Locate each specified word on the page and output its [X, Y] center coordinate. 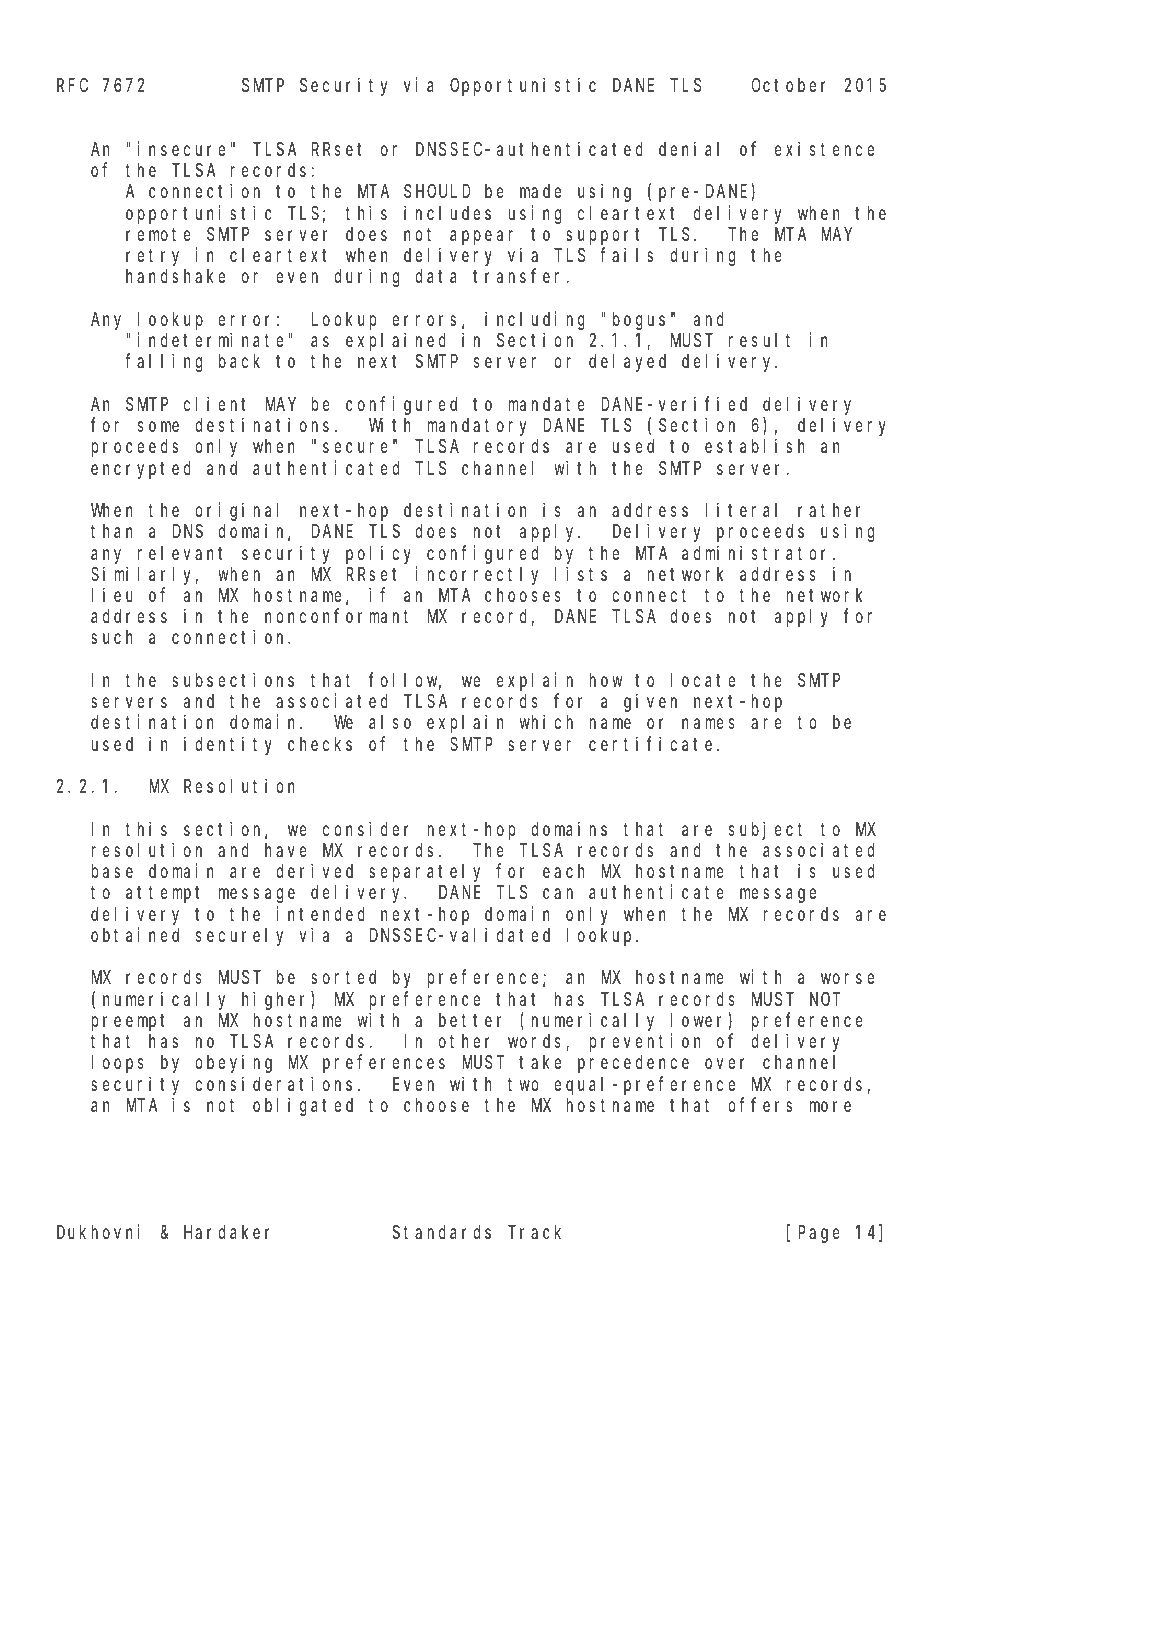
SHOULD [437, 191]
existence [824, 148]
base [112, 871]
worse [847, 979]
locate [703, 680]
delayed [627, 363]
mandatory [476, 427]
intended [321, 913]
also [390, 722]
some [158, 426]
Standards [442, 1232]
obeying [233, 1064]
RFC [72, 85]
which [546, 722]
